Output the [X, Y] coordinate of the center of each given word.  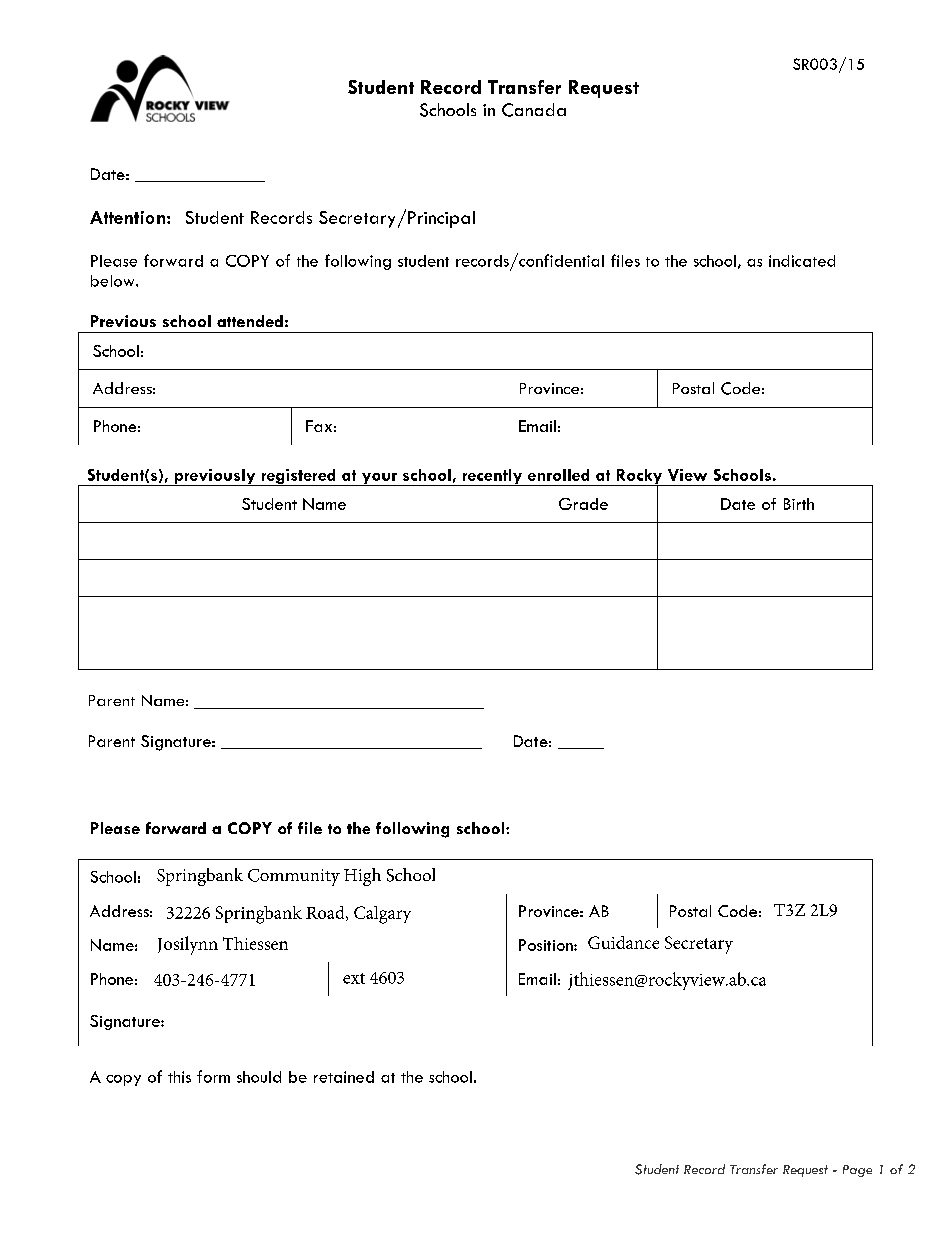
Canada [534, 110]
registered [298, 477]
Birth [799, 504]
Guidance [623, 942]
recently [492, 477]
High [362, 877]
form [213, 1076]
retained [344, 1077]
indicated [802, 261]
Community [294, 877]
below [114, 281]
